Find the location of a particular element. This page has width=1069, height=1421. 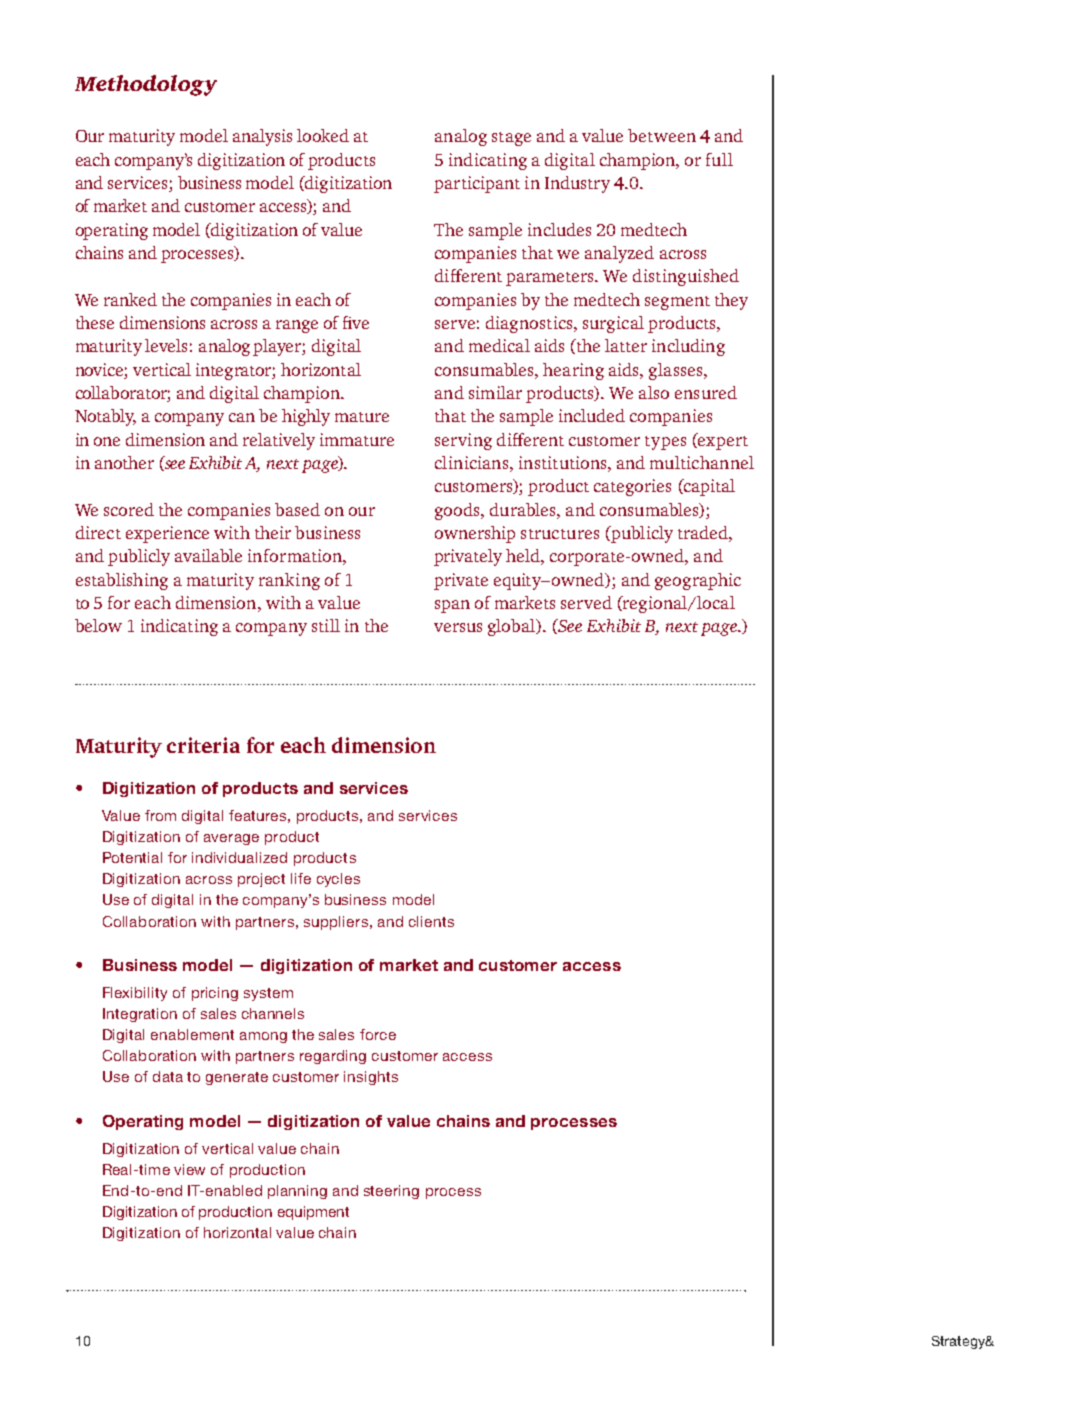

Flexibility is located at coordinates (135, 994).
